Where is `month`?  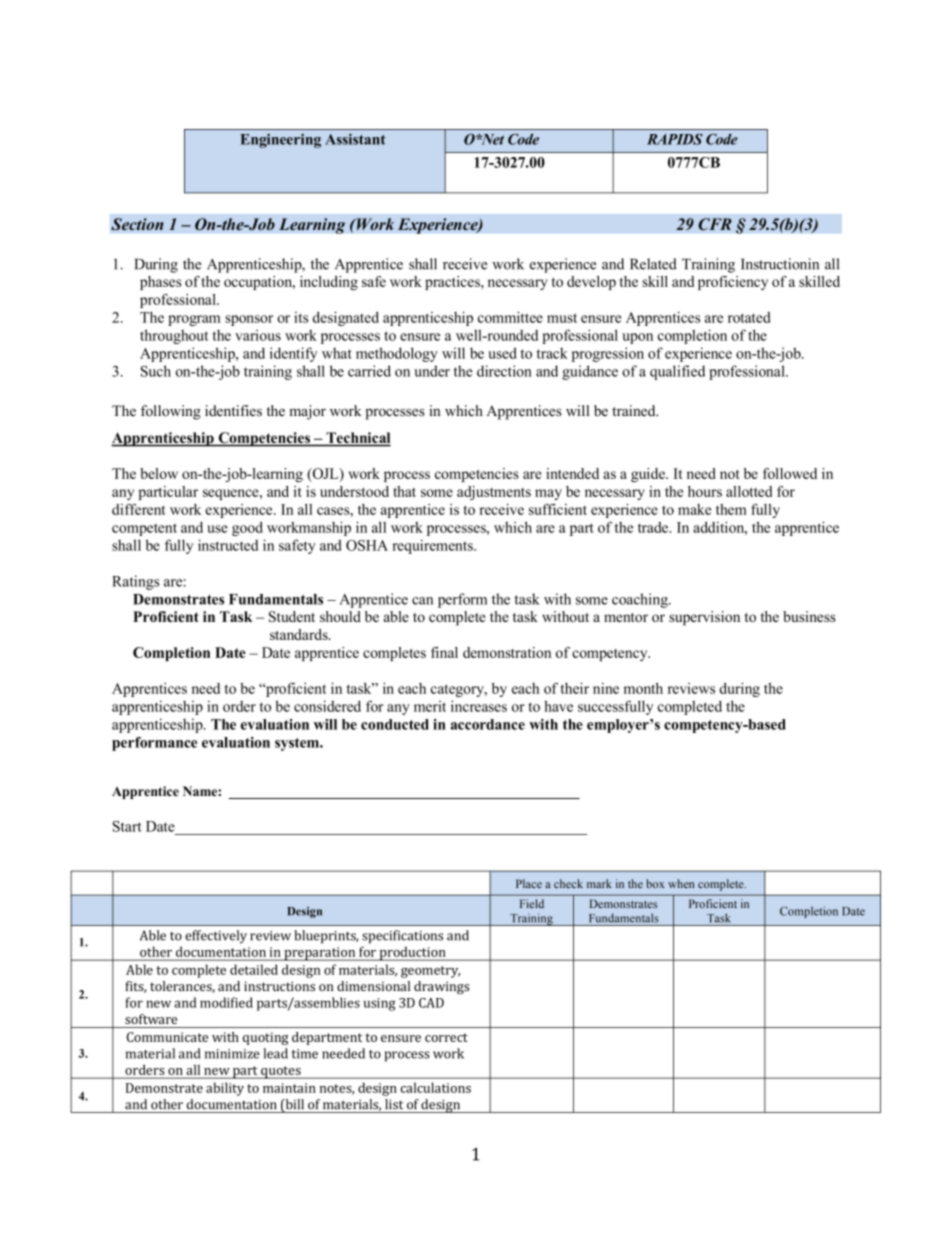
month is located at coordinates (643, 688).
